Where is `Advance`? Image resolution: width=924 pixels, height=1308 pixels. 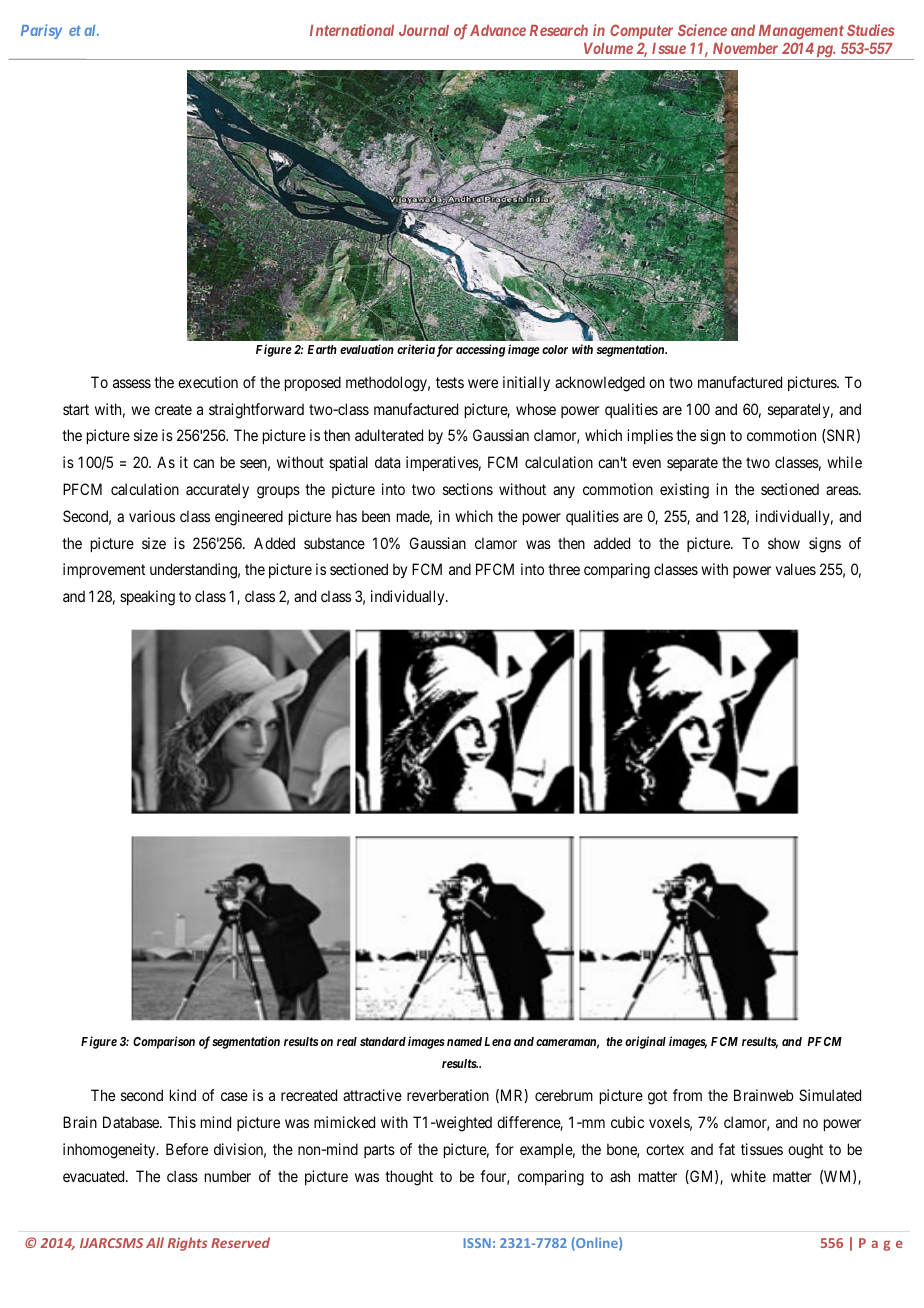 Advance is located at coordinates (498, 30).
